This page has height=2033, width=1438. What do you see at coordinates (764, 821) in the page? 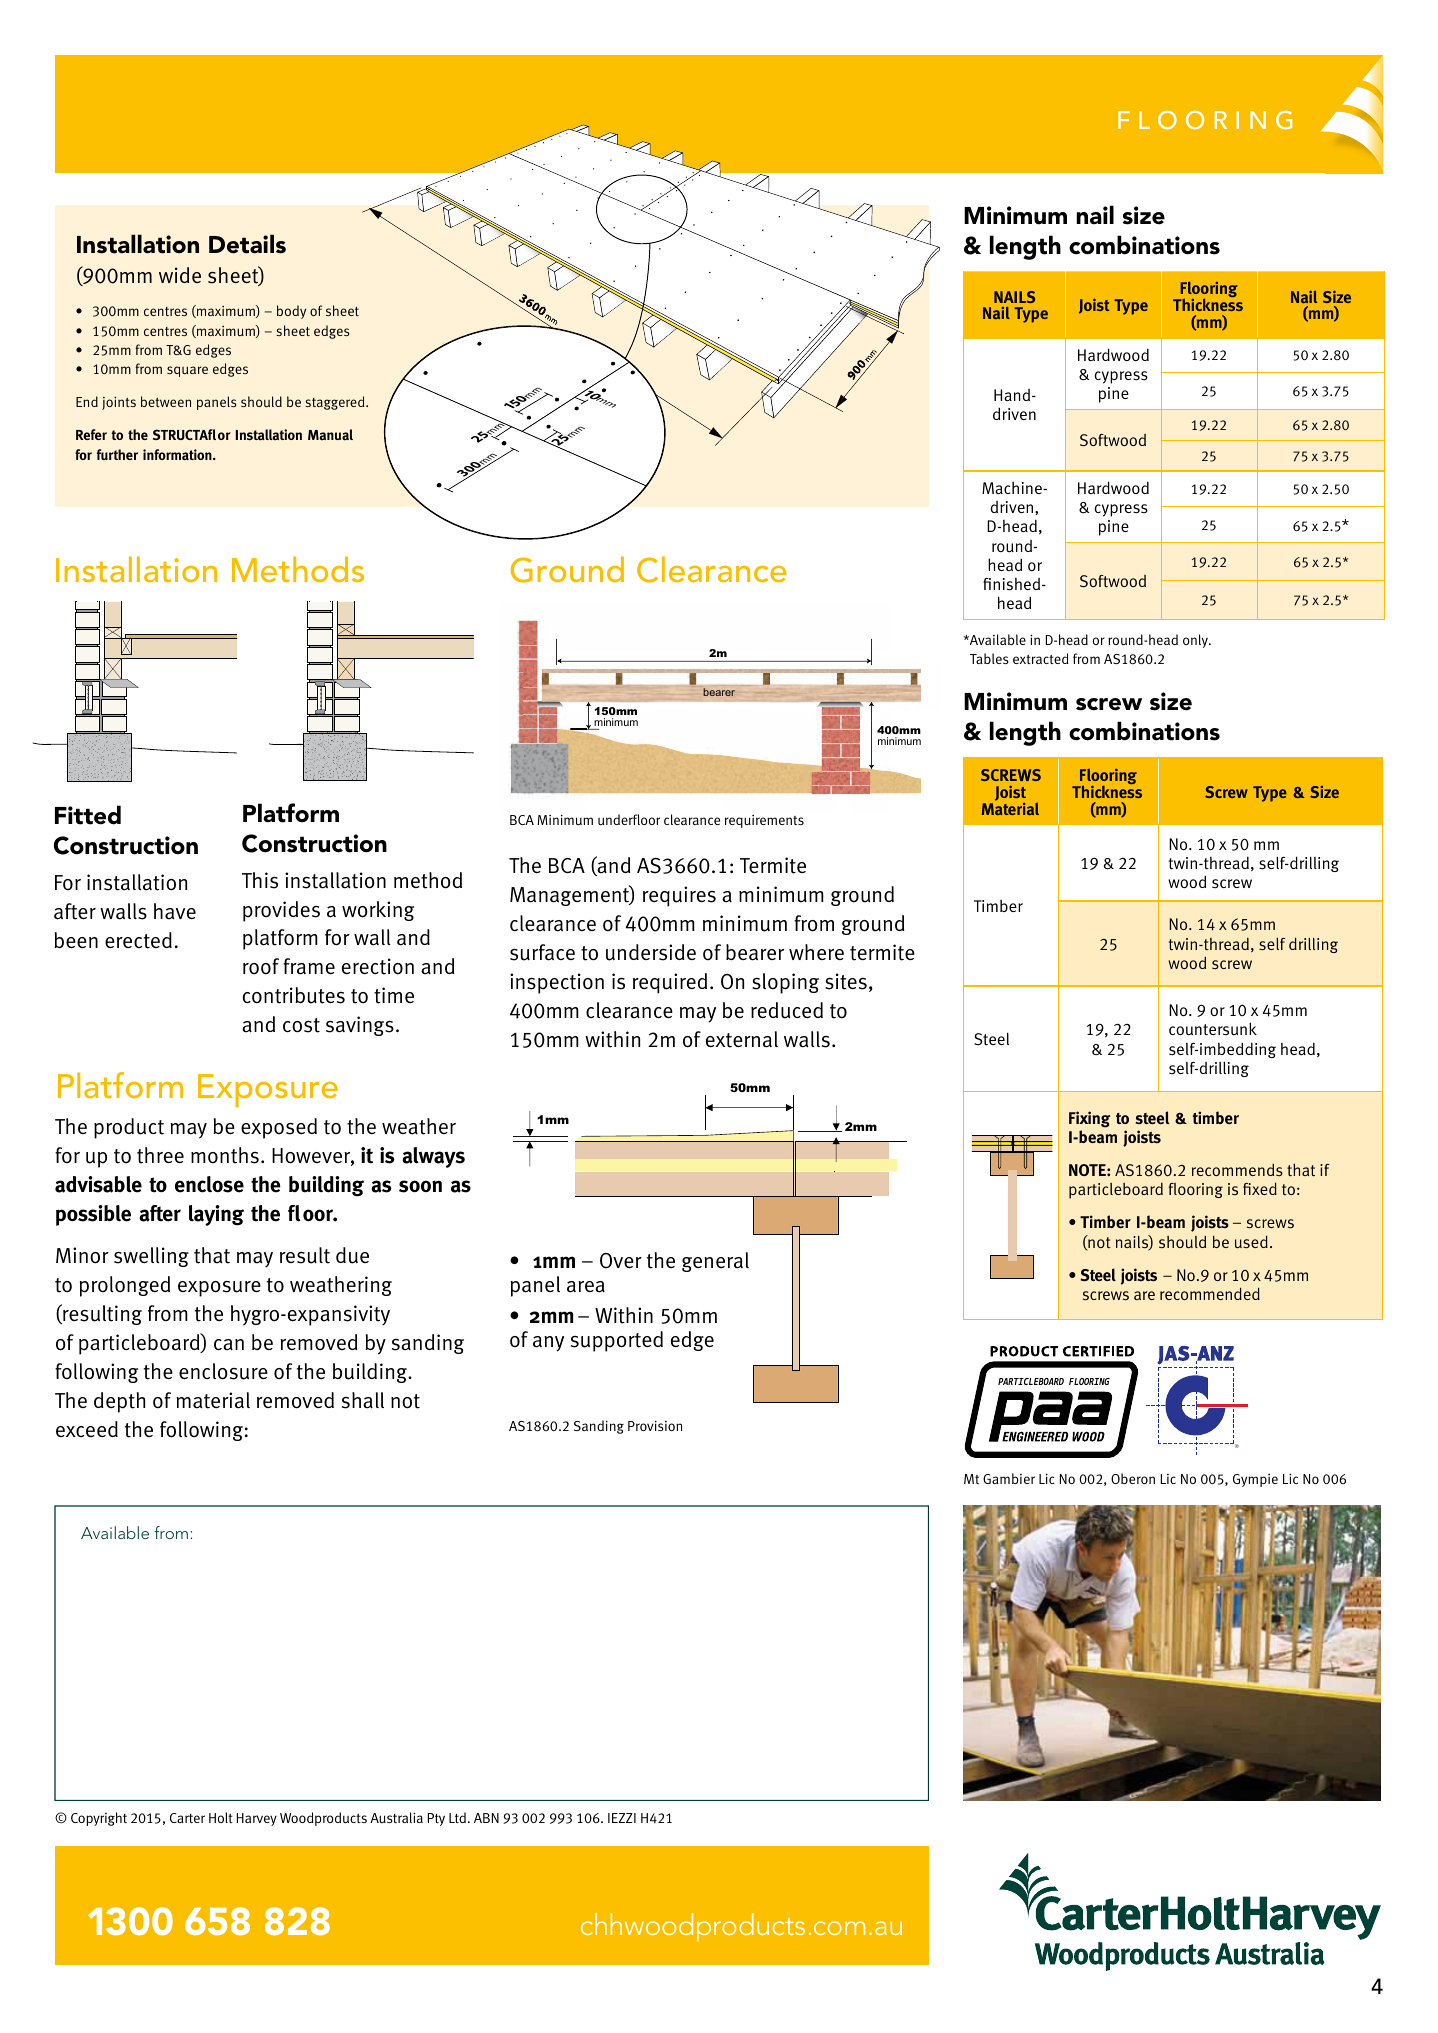
I see `requirements` at bounding box center [764, 821].
